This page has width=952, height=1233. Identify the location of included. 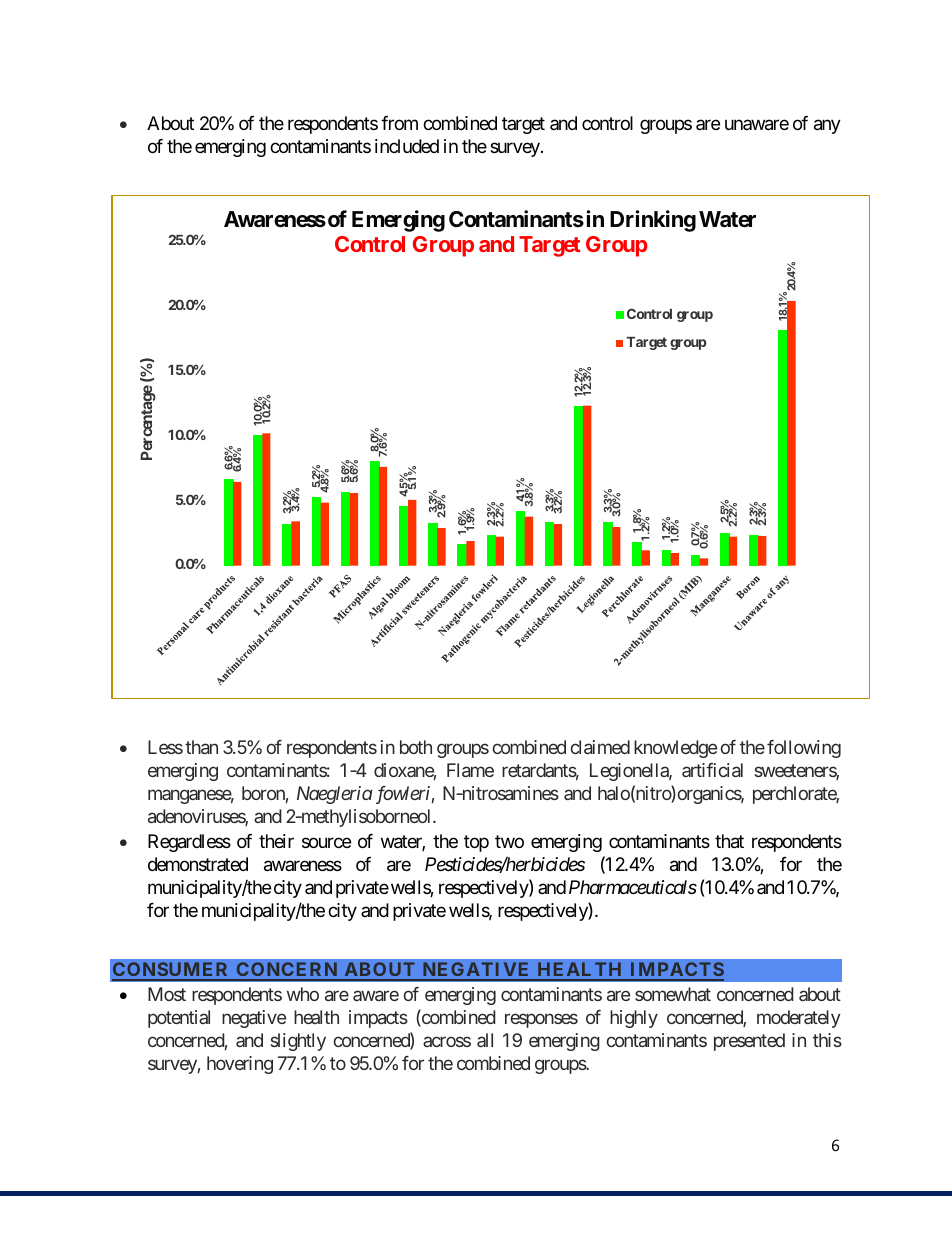
(407, 146).
